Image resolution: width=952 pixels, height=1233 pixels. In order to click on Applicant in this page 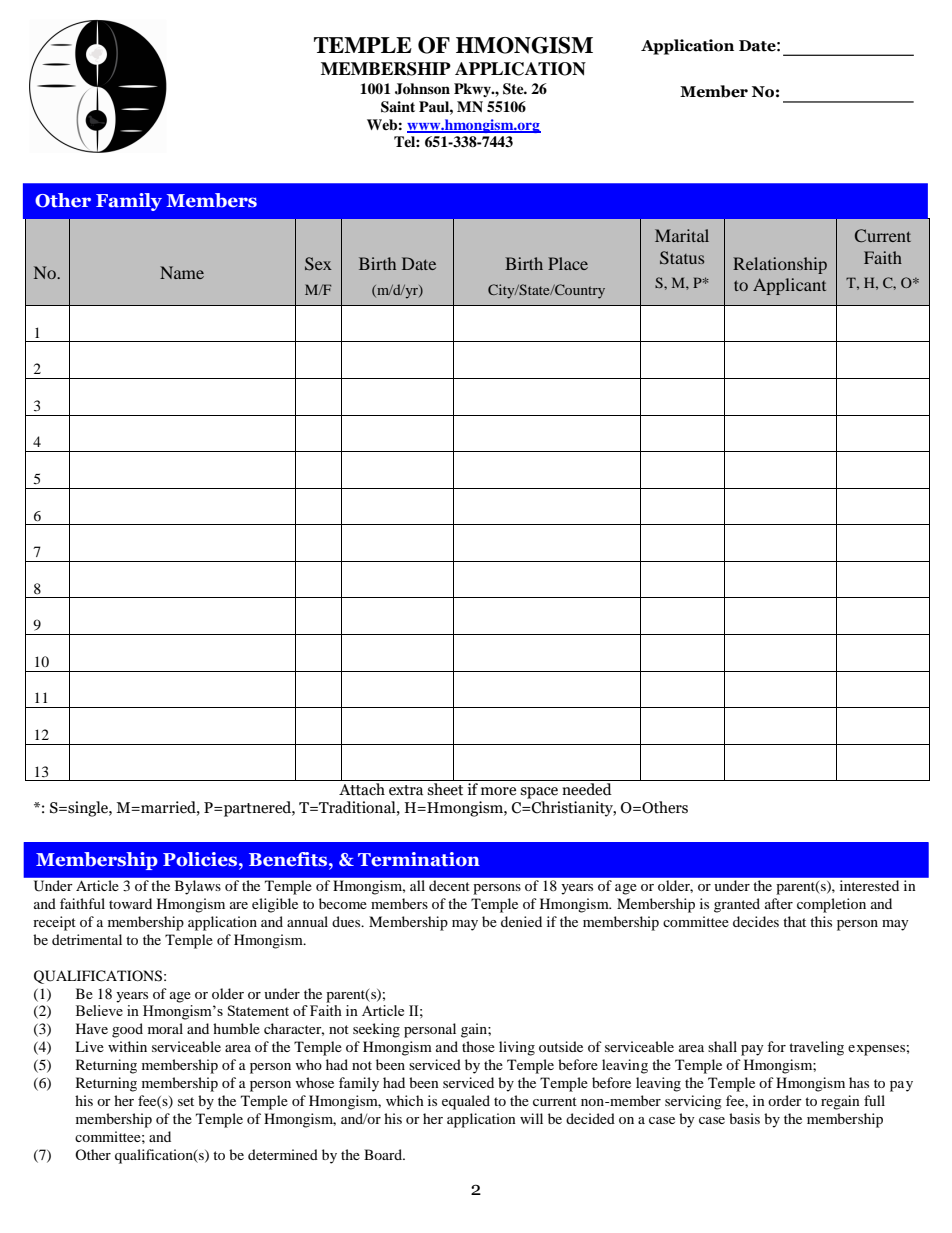, I will do `click(789, 286)`.
